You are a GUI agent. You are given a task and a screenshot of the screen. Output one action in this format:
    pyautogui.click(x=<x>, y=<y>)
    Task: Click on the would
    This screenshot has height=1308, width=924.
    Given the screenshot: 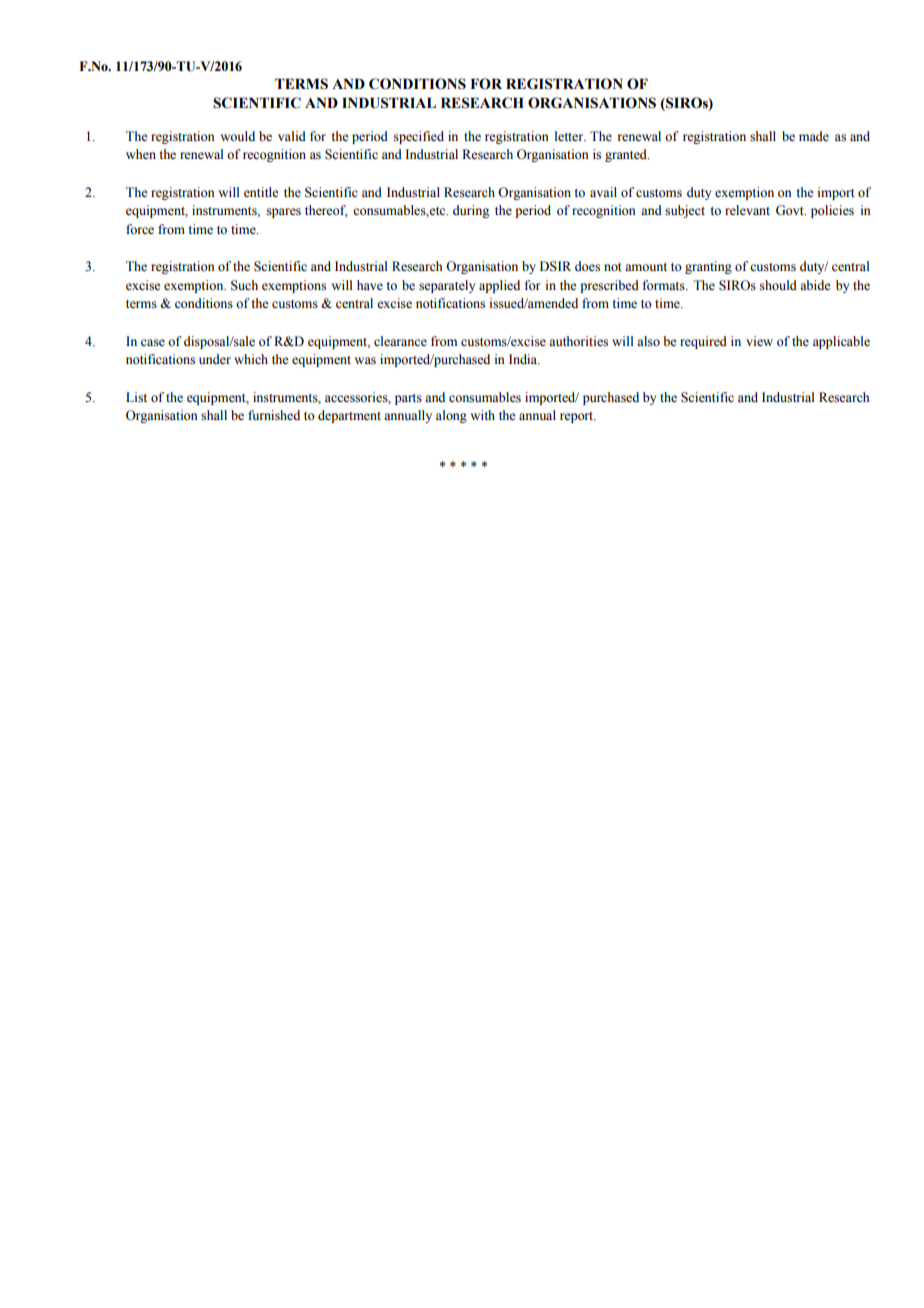 What is the action you would take?
    pyautogui.click(x=237, y=136)
